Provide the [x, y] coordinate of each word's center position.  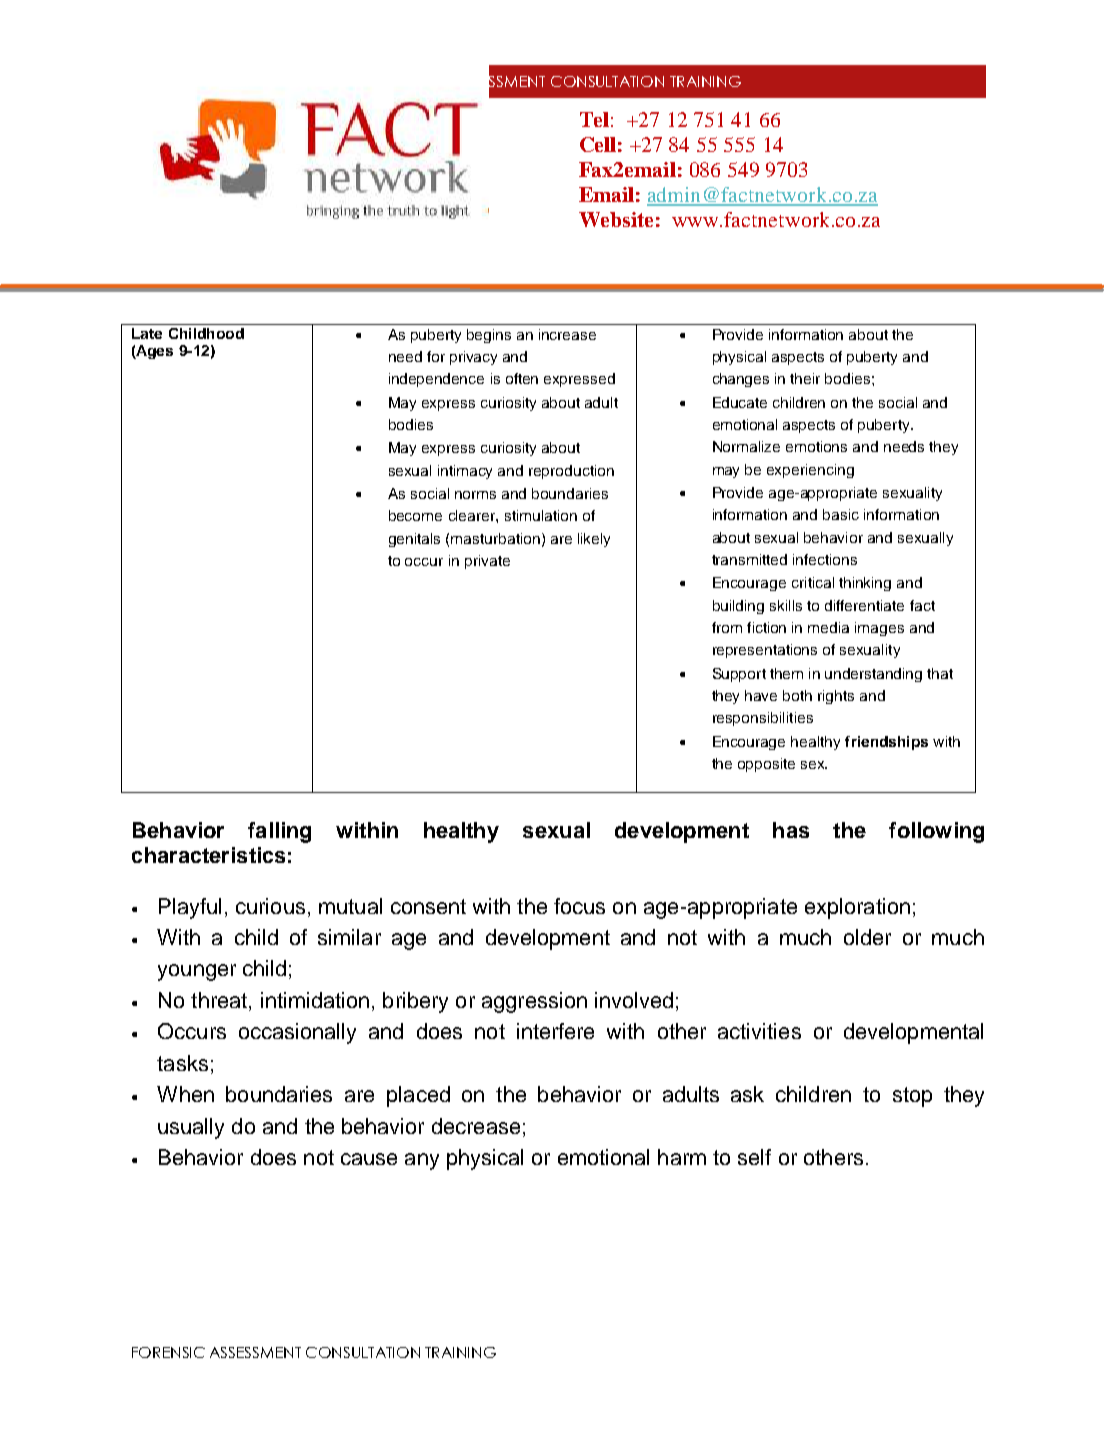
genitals [414, 540]
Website [616, 219]
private [487, 562]
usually [191, 1128]
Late [147, 333]
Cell [598, 144]
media [828, 627]
